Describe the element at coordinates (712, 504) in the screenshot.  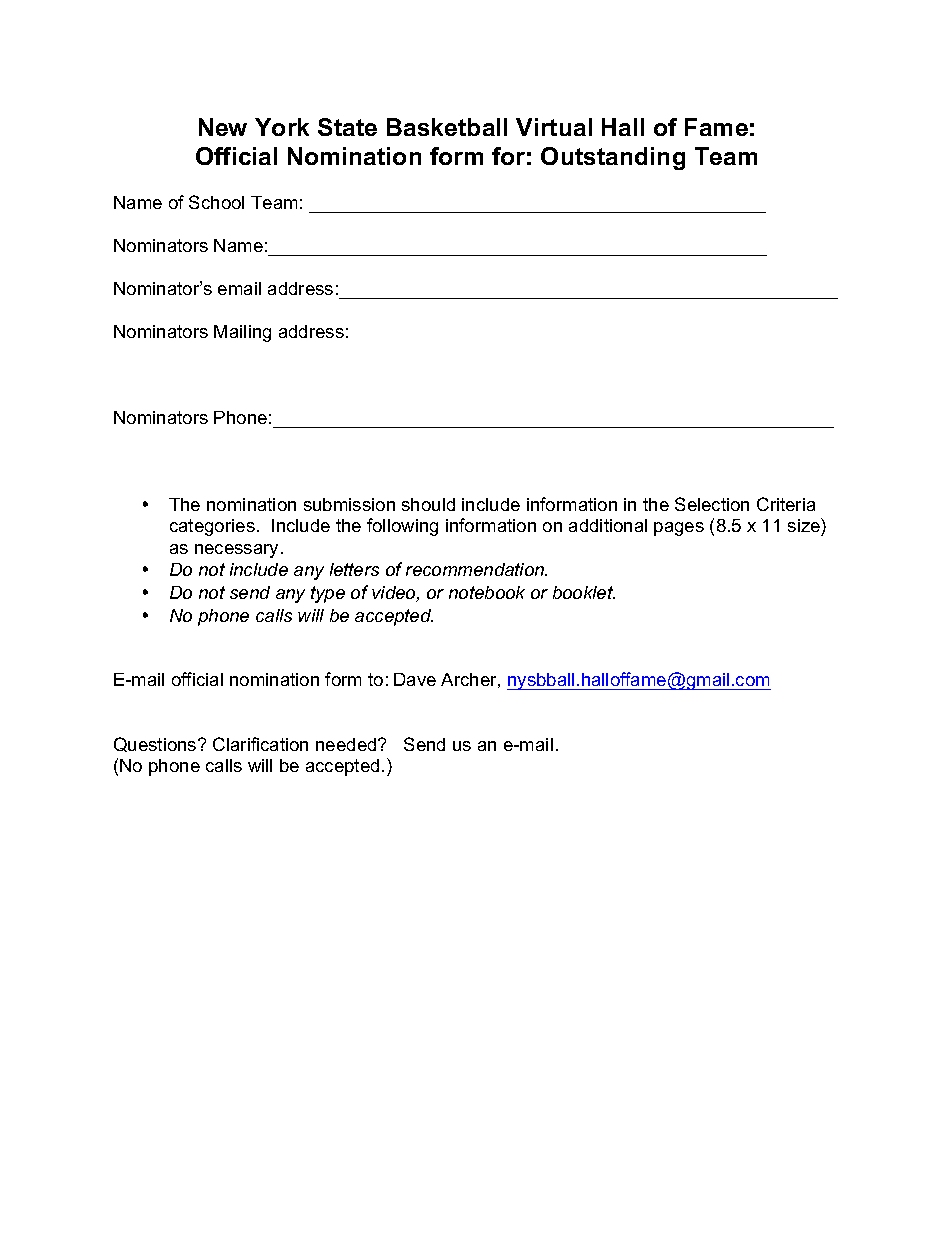
I see `Selection` at that location.
